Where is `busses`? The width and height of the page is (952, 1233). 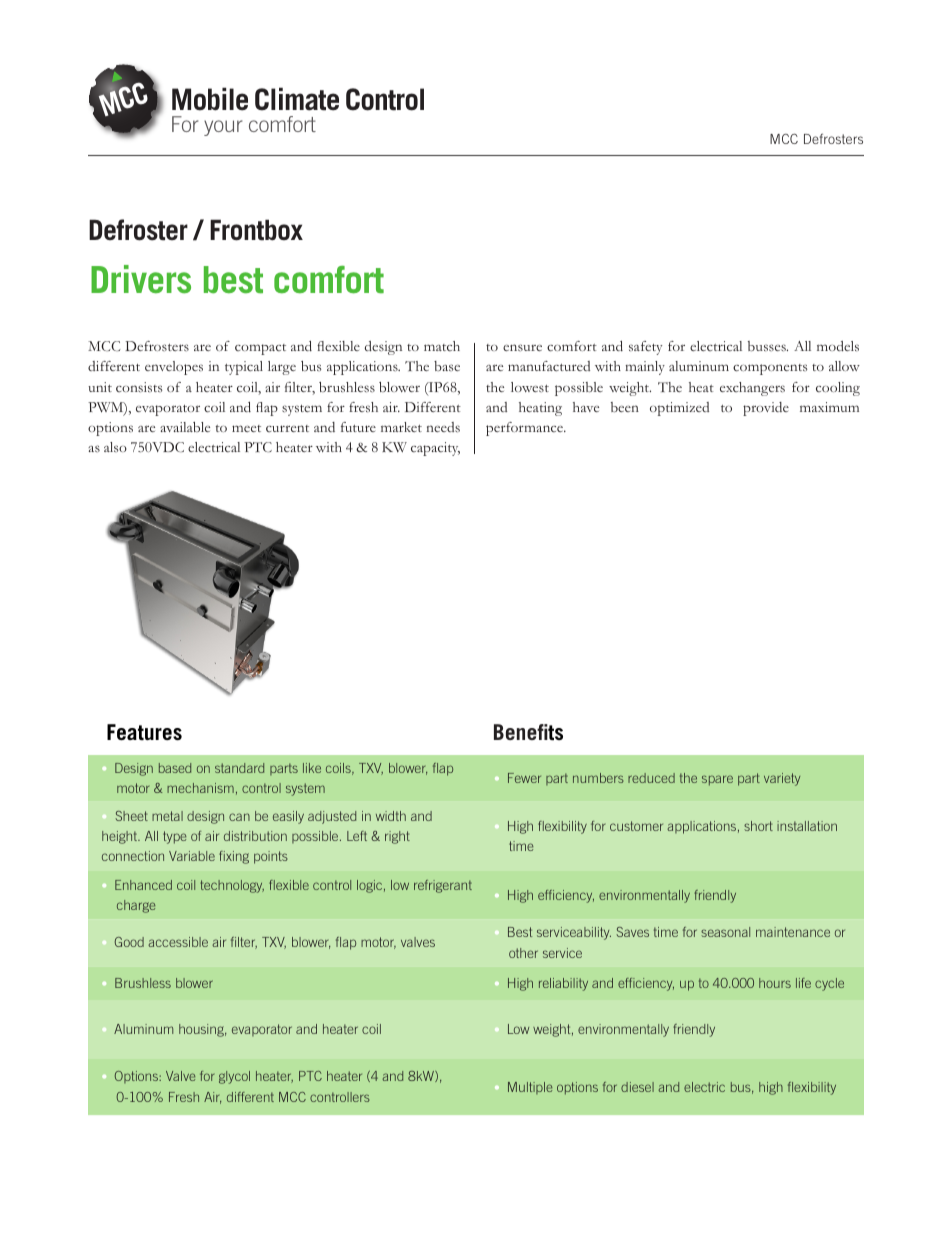
busses is located at coordinates (768, 346).
